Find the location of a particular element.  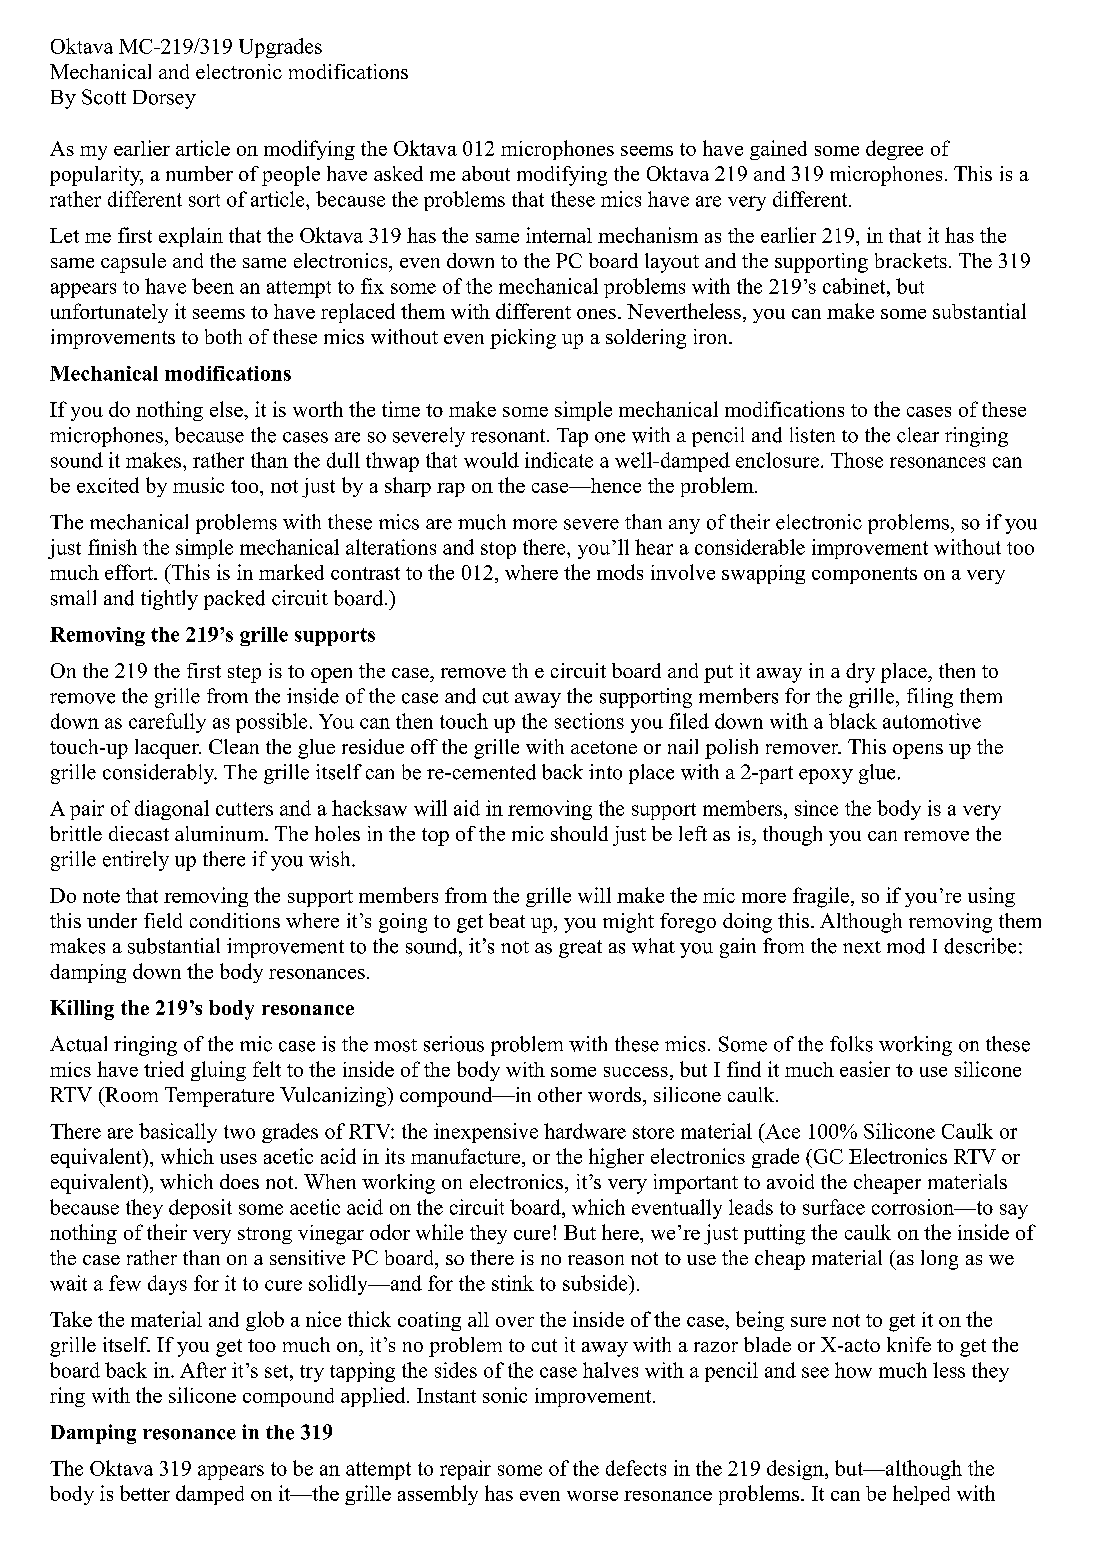

epoxy is located at coordinates (826, 776).
